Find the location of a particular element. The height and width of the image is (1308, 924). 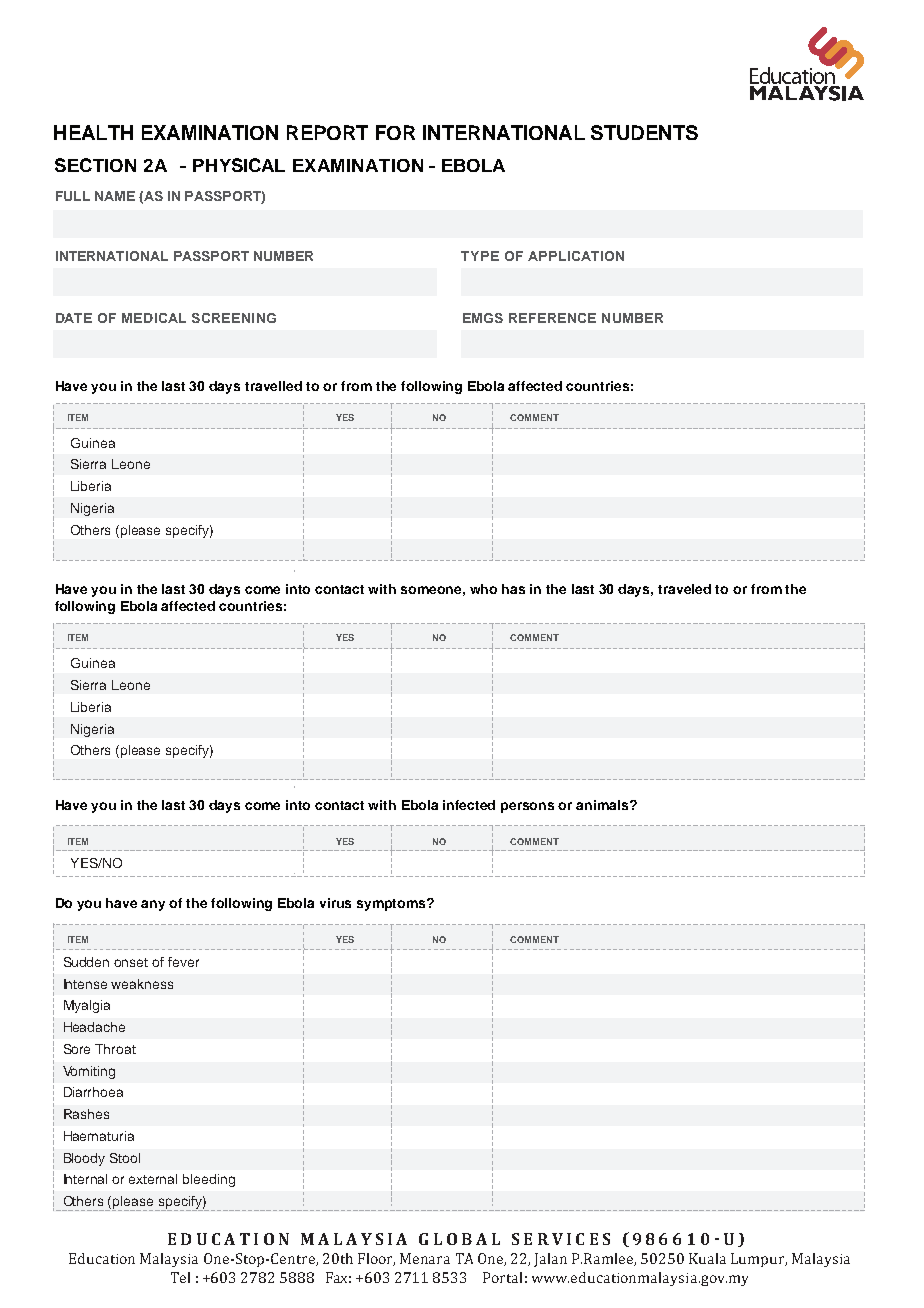

travelled is located at coordinates (273, 386).
